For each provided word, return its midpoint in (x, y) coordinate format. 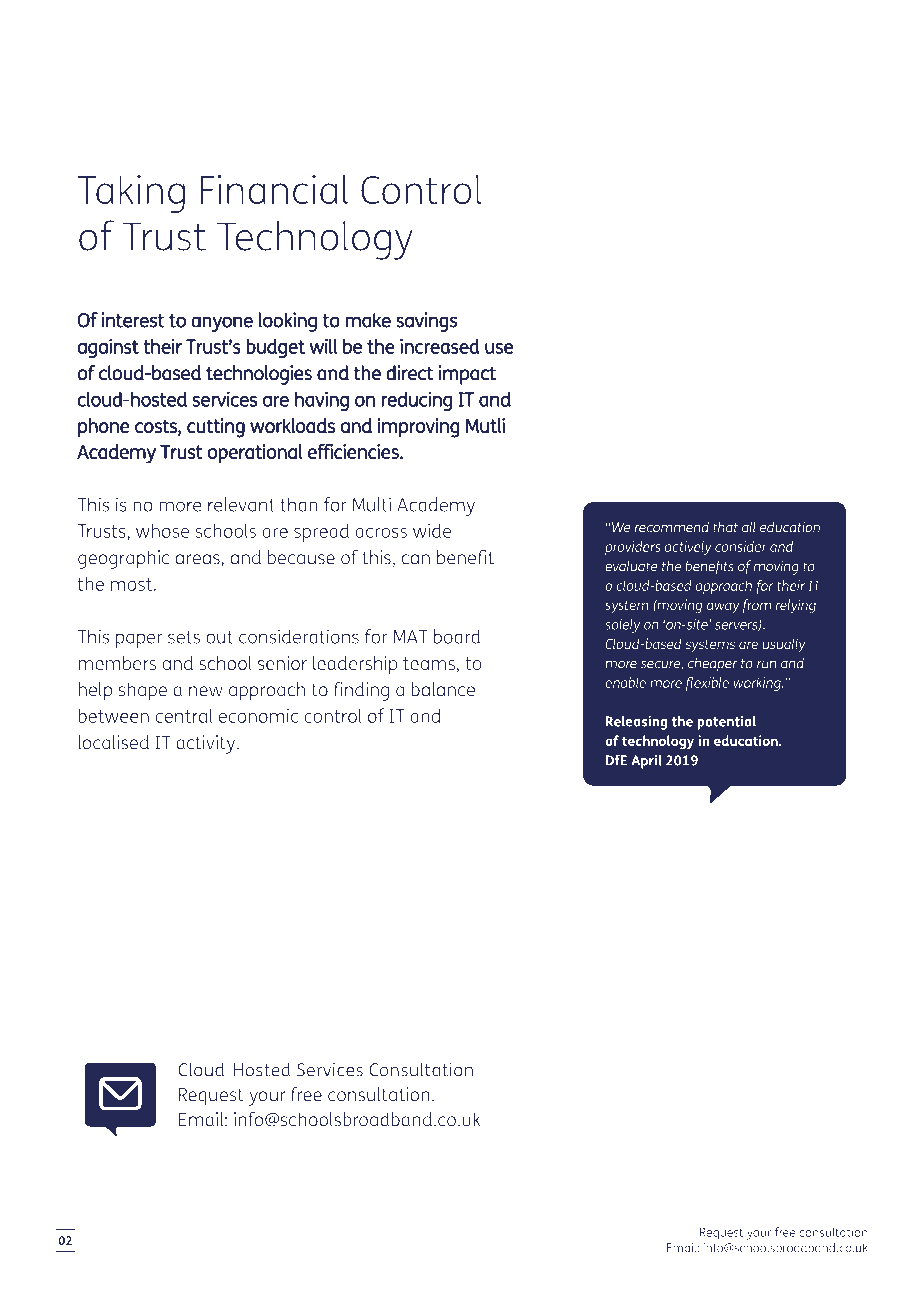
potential (726, 723)
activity (207, 744)
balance (443, 689)
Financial (274, 189)
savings (426, 322)
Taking (131, 194)
